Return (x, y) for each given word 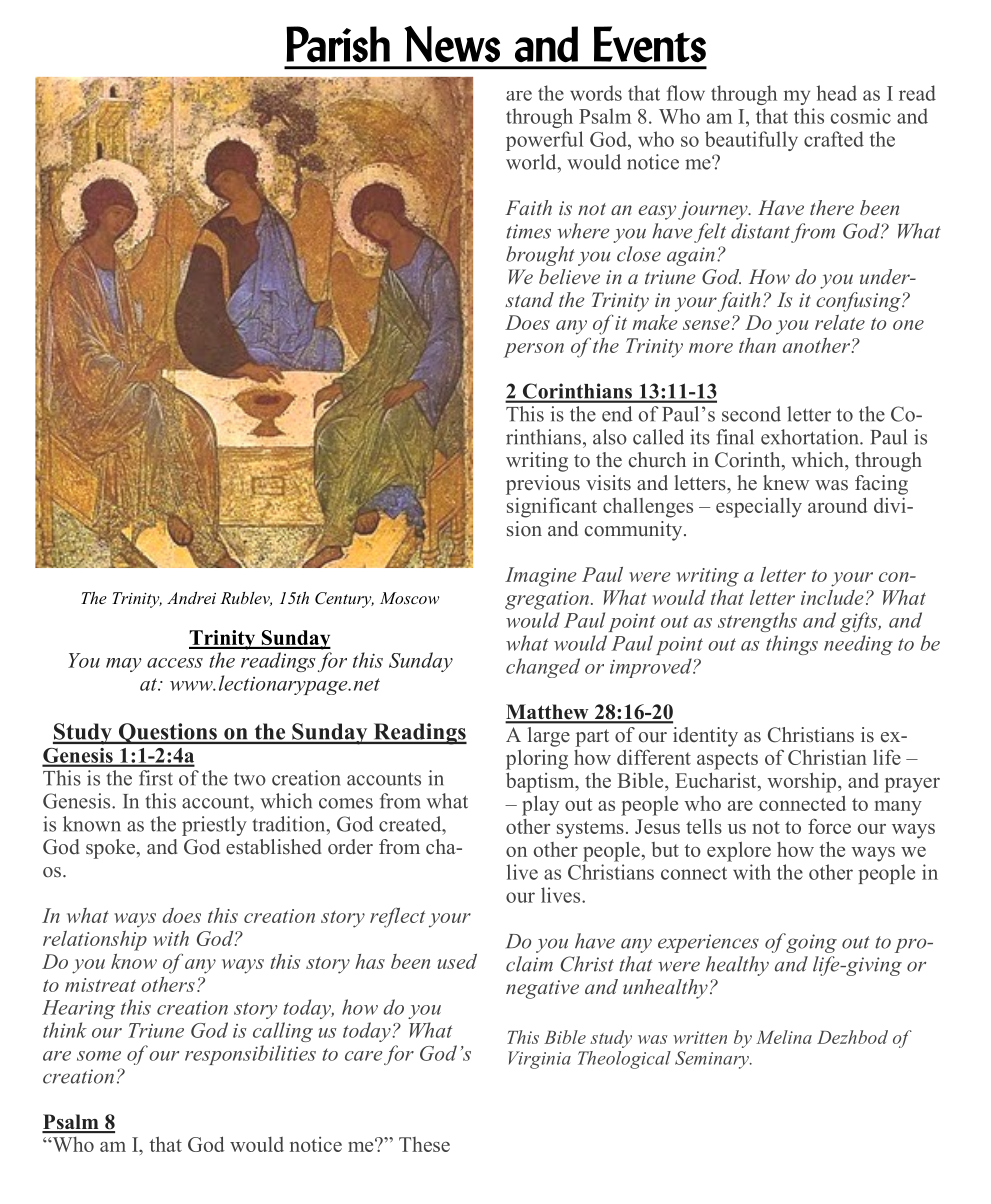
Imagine (541, 577)
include (832, 597)
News (452, 44)
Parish (338, 44)
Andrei (191, 598)
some (99, 1056)
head (837, 93)
